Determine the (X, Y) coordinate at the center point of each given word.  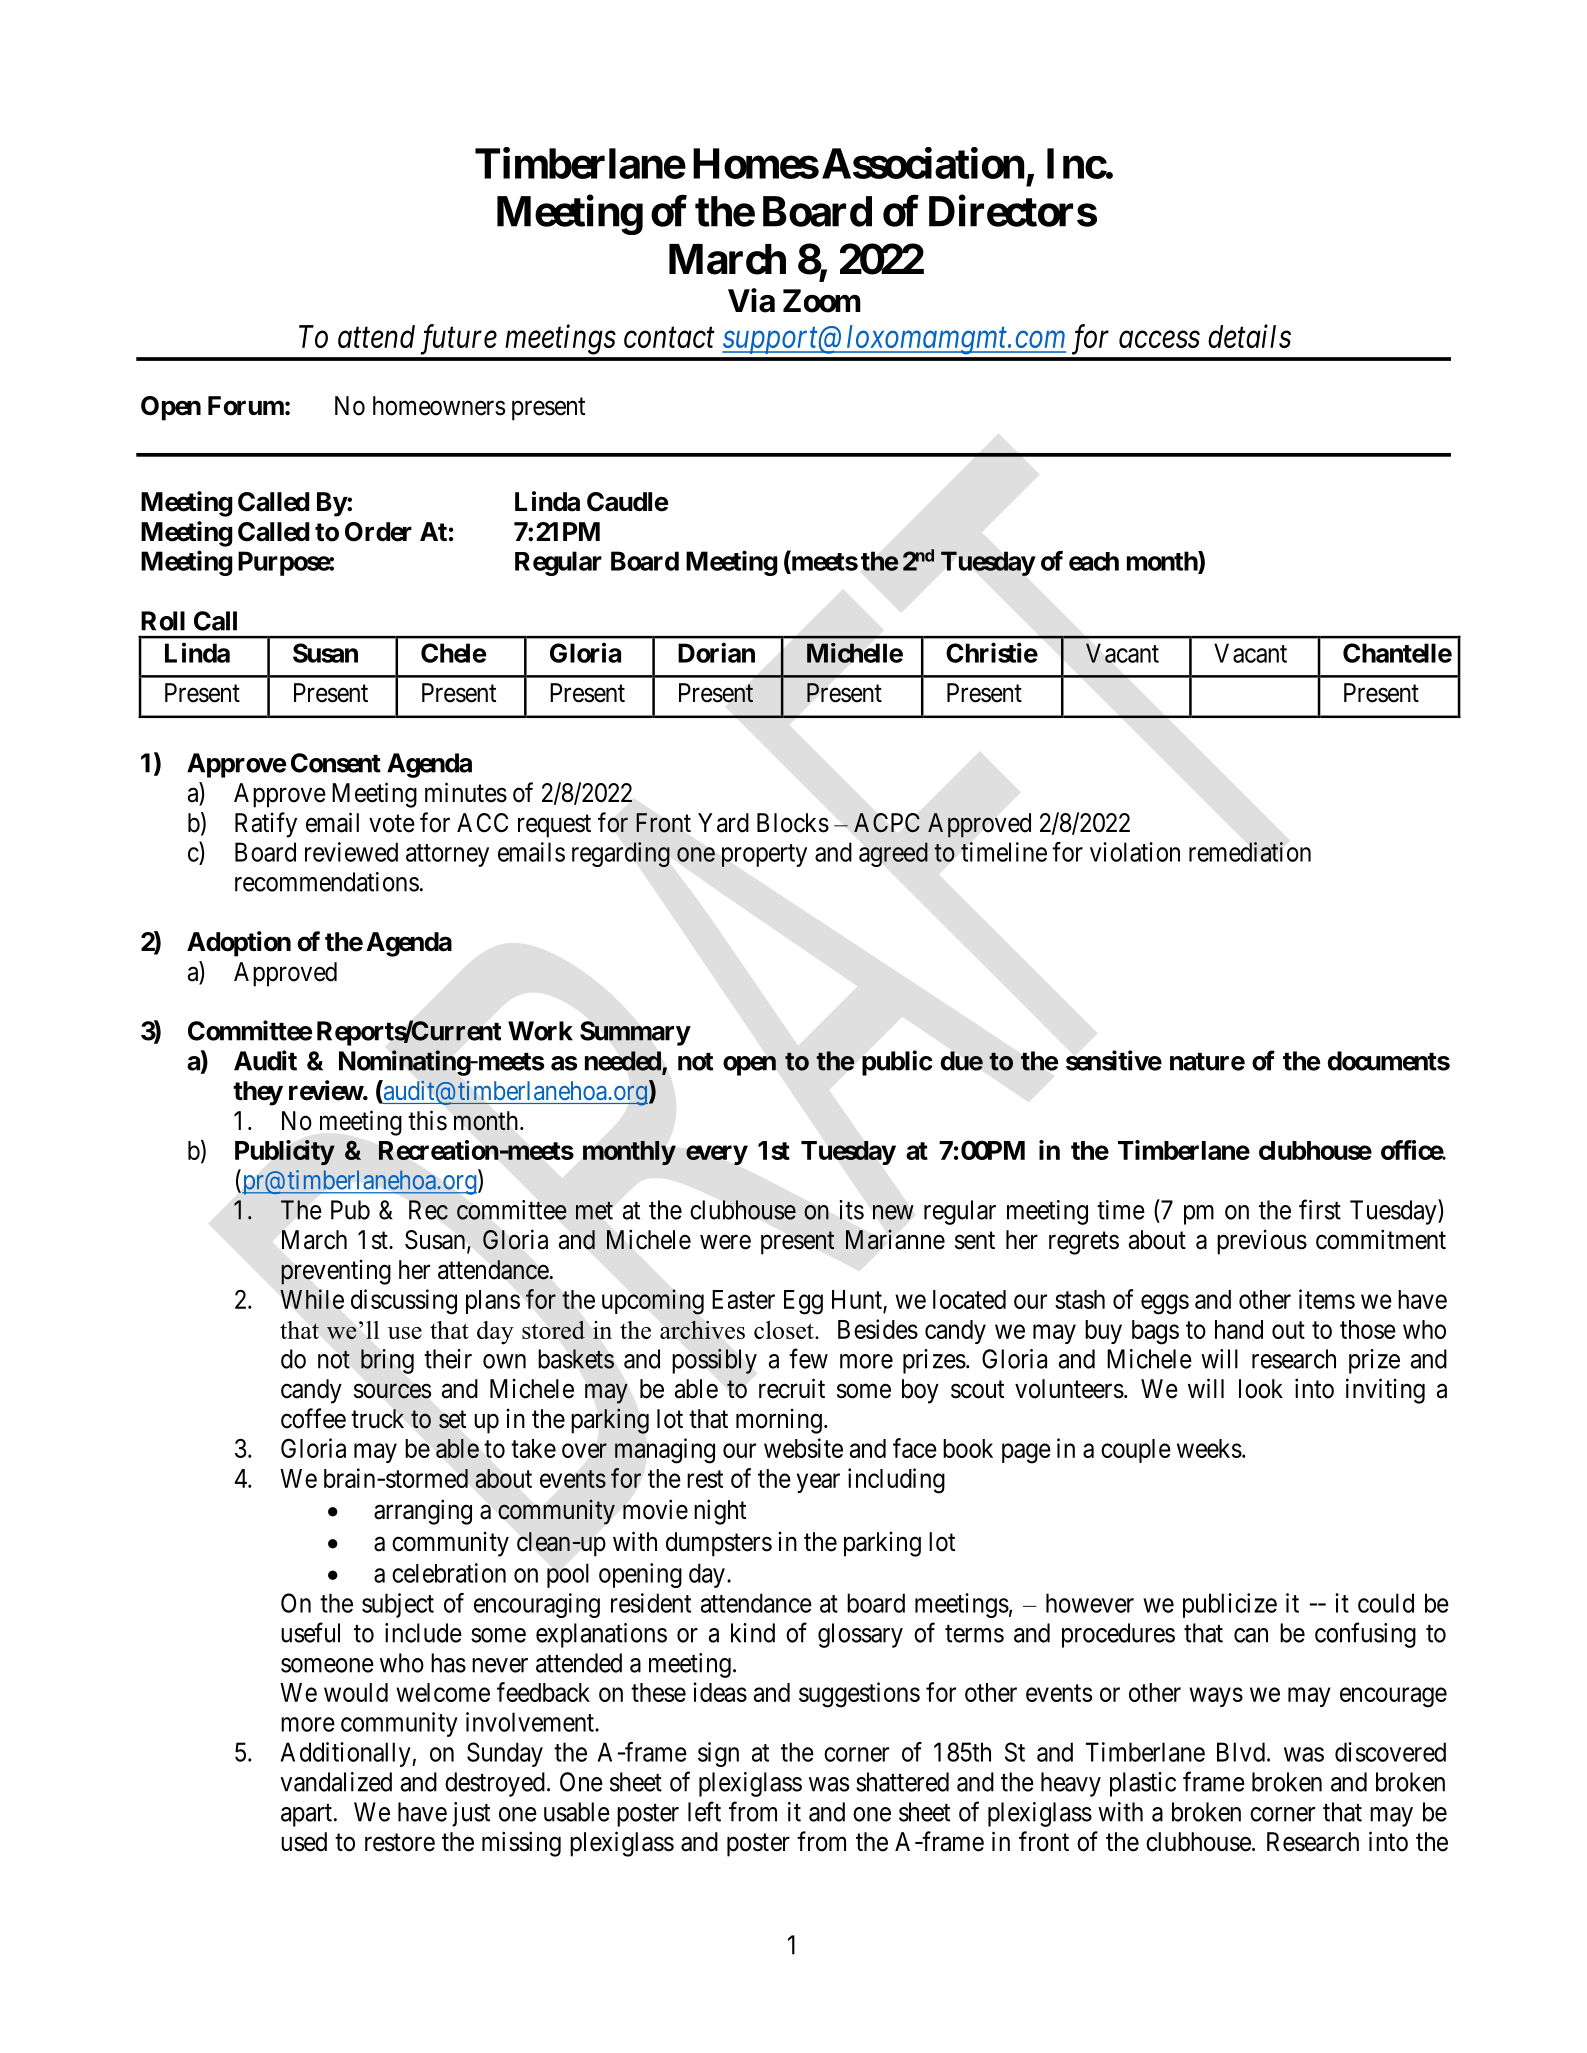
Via (751, 300)
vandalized (336, 1782)
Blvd (1241, 1752)
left (704, 1811)
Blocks (793, 823)
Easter (743, 1299)
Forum (246, 406)
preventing (336, 1272)
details (1249, 336)
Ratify (266, 825)
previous (1262, 1242)
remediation (1250, 852)
